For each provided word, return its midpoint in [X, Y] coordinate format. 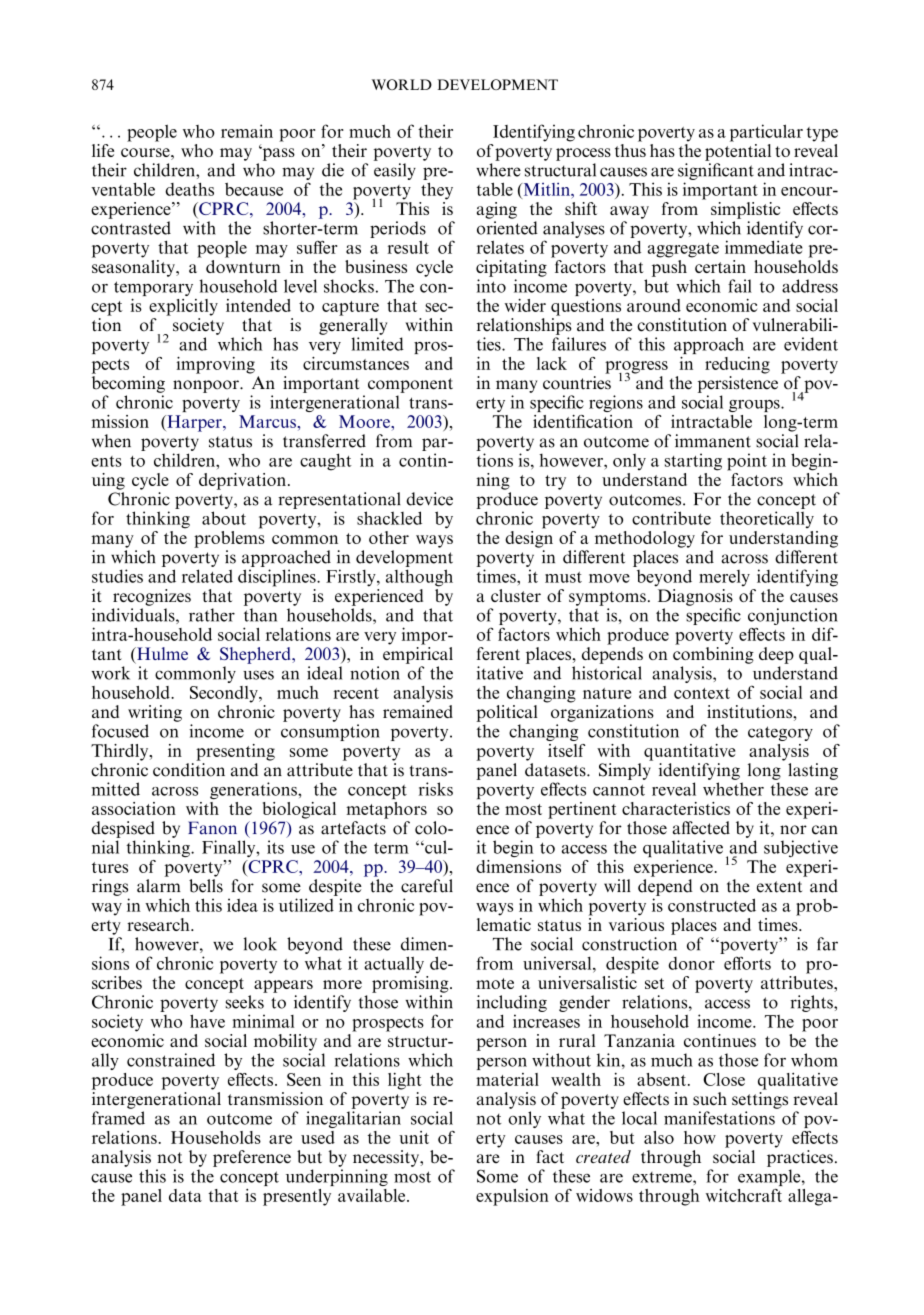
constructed [712, 905]
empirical [418, 655]
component [410, 385]
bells [206, 886]
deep [776, 655]
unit [414, 1137]
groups [755, 406]
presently [297, 1197]
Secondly [225, 694]
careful [427, 886]
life [103, 150]
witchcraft [744, 1195]
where [498, 170]
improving [216, 365]
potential [738, 151]
